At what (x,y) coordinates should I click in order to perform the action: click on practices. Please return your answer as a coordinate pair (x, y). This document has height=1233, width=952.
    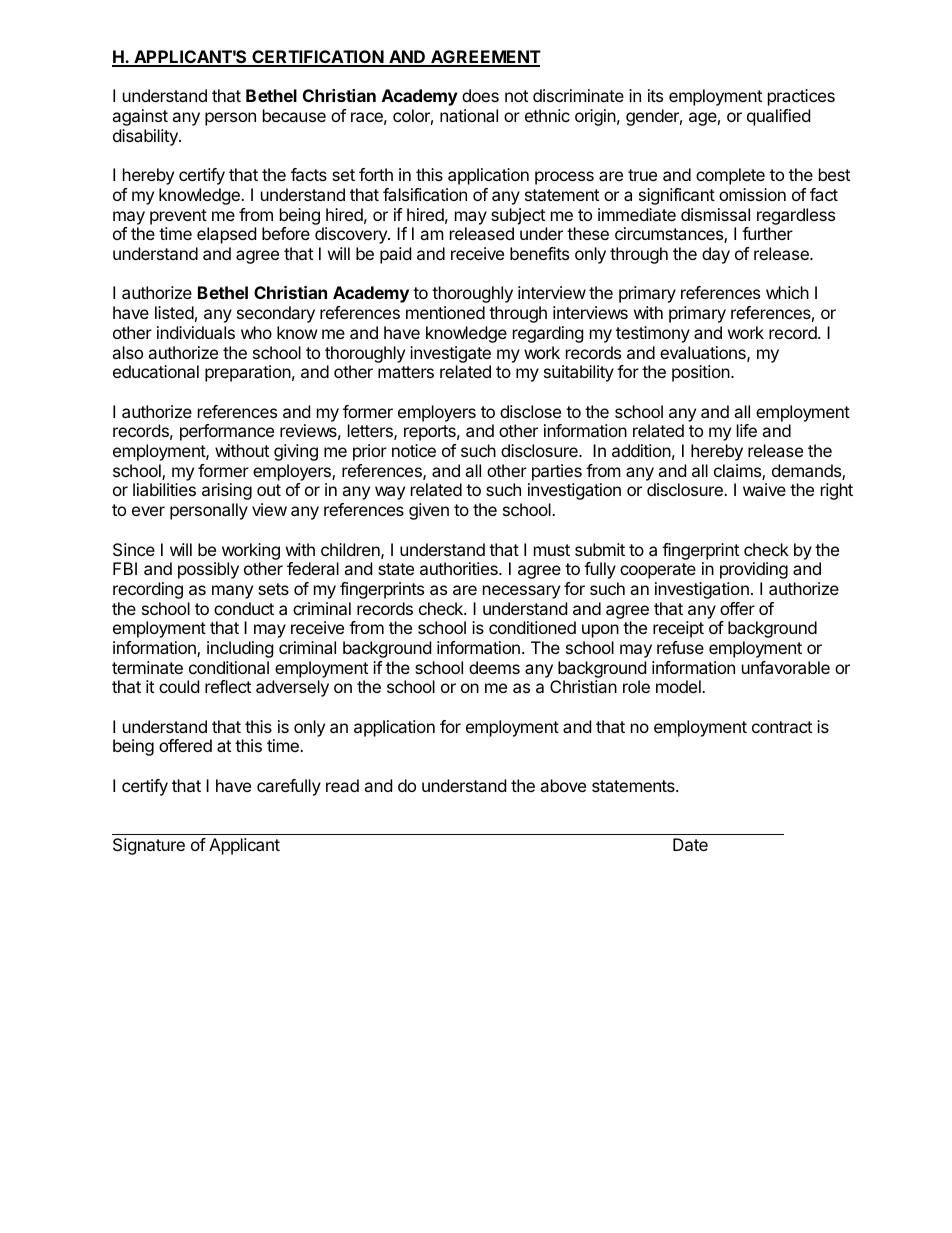
    Looking at the image, I should click on (801, 97).
